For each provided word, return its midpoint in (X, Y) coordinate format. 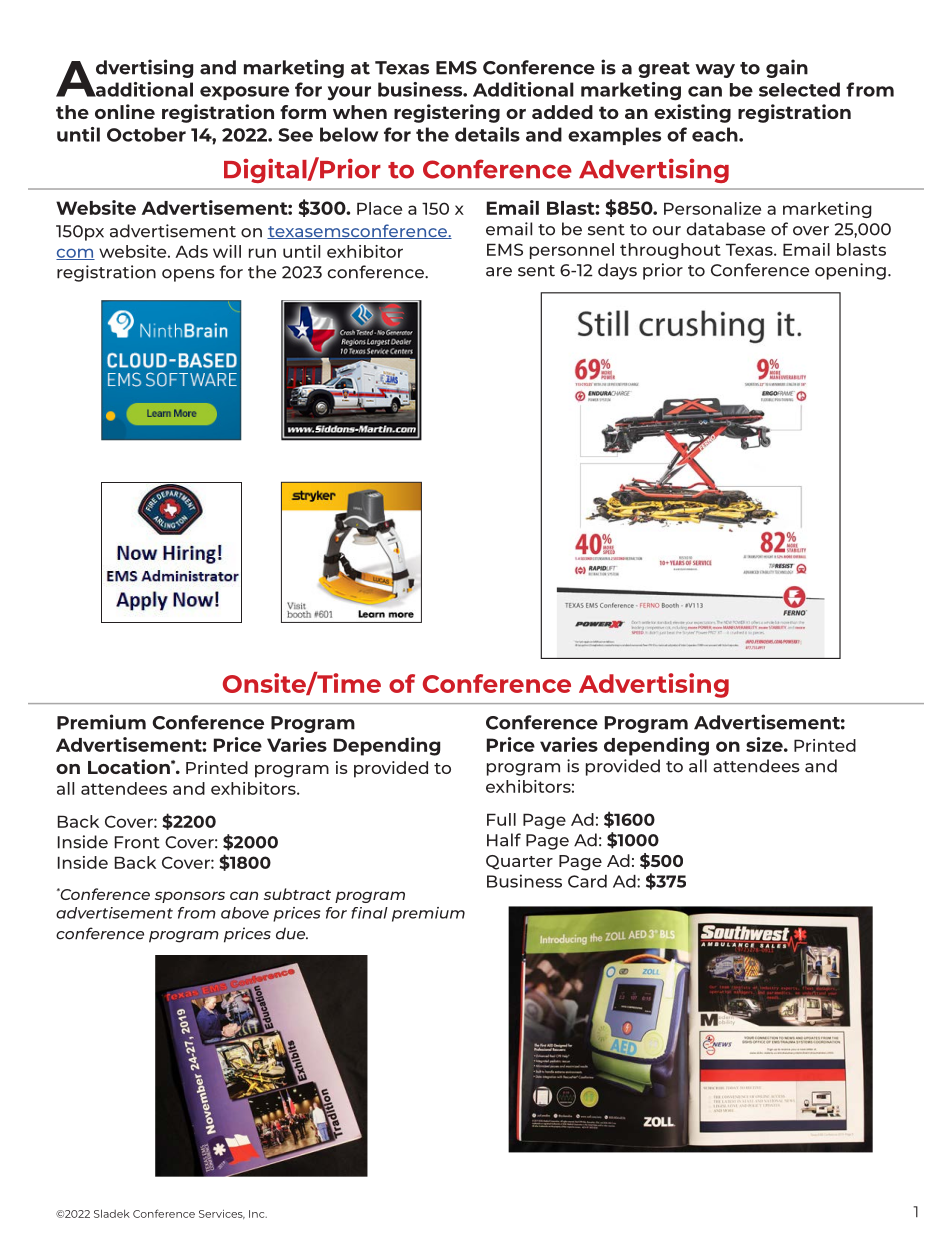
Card (587, 881)
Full (501, 819)
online (125, 111)
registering (447, 113)
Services (222, 1214)
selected (799, 89)
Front (137, 842)
